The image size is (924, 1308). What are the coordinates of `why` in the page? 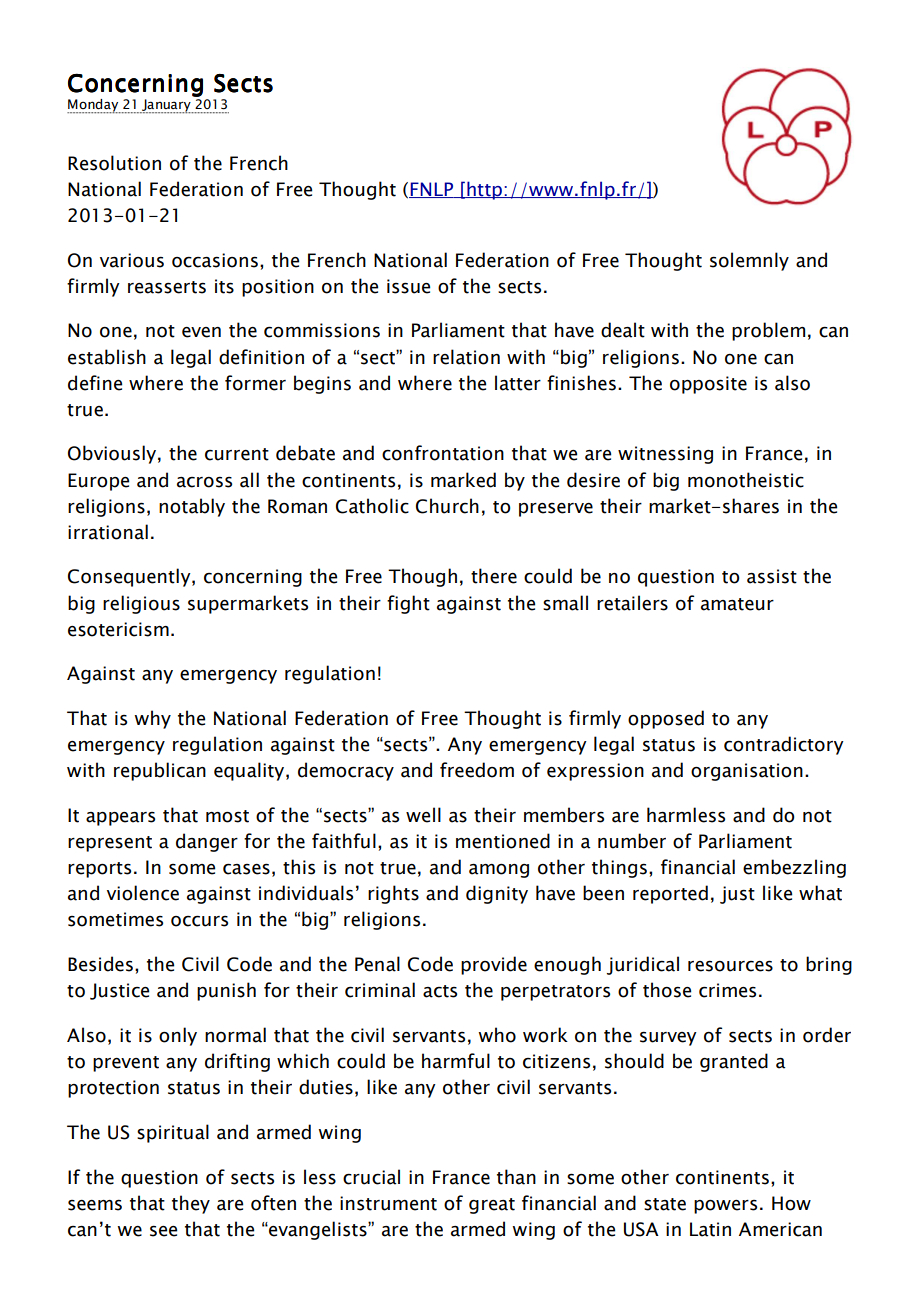 It's located at (153, 719).
